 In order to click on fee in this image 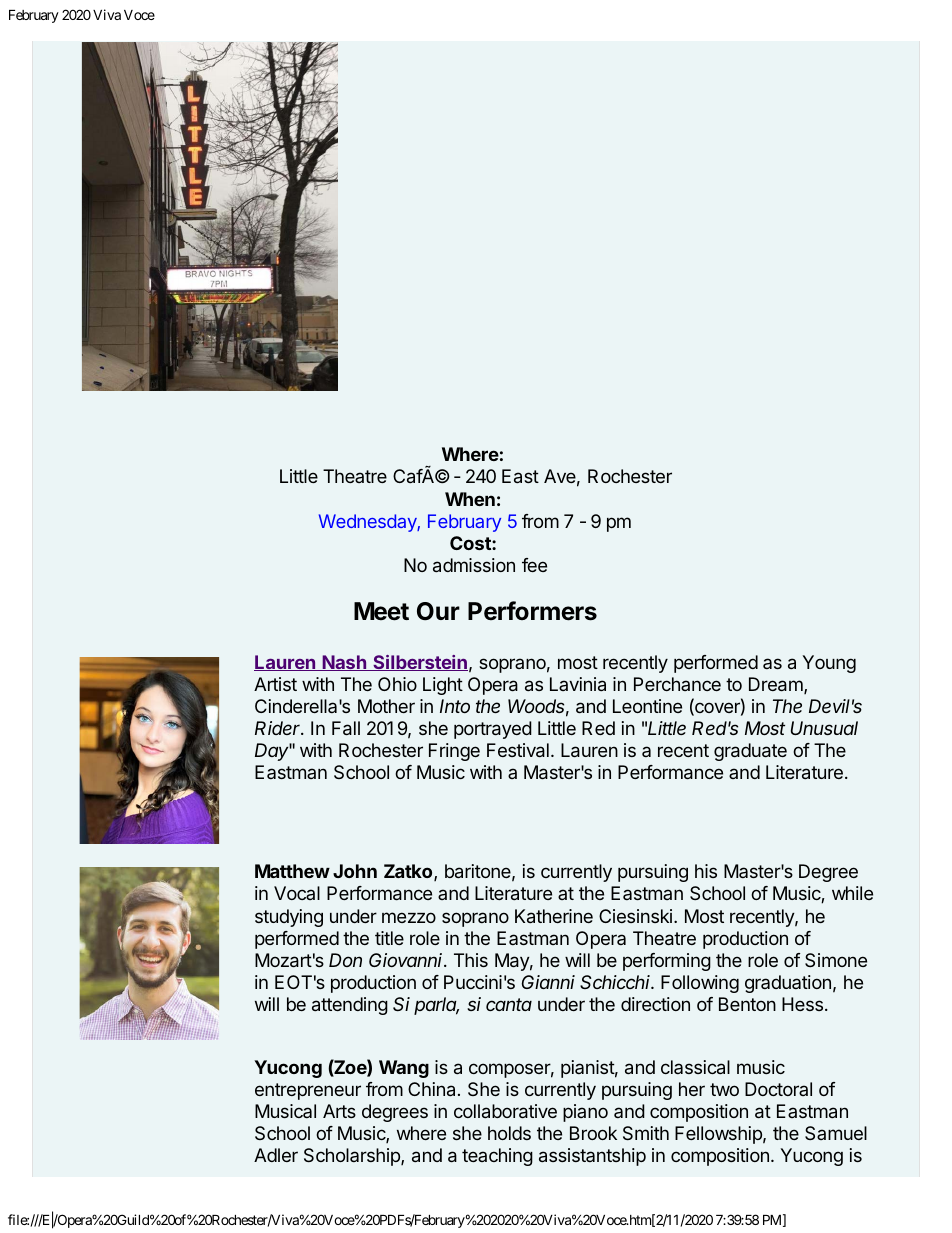, I will do `click(534, 565)`.
